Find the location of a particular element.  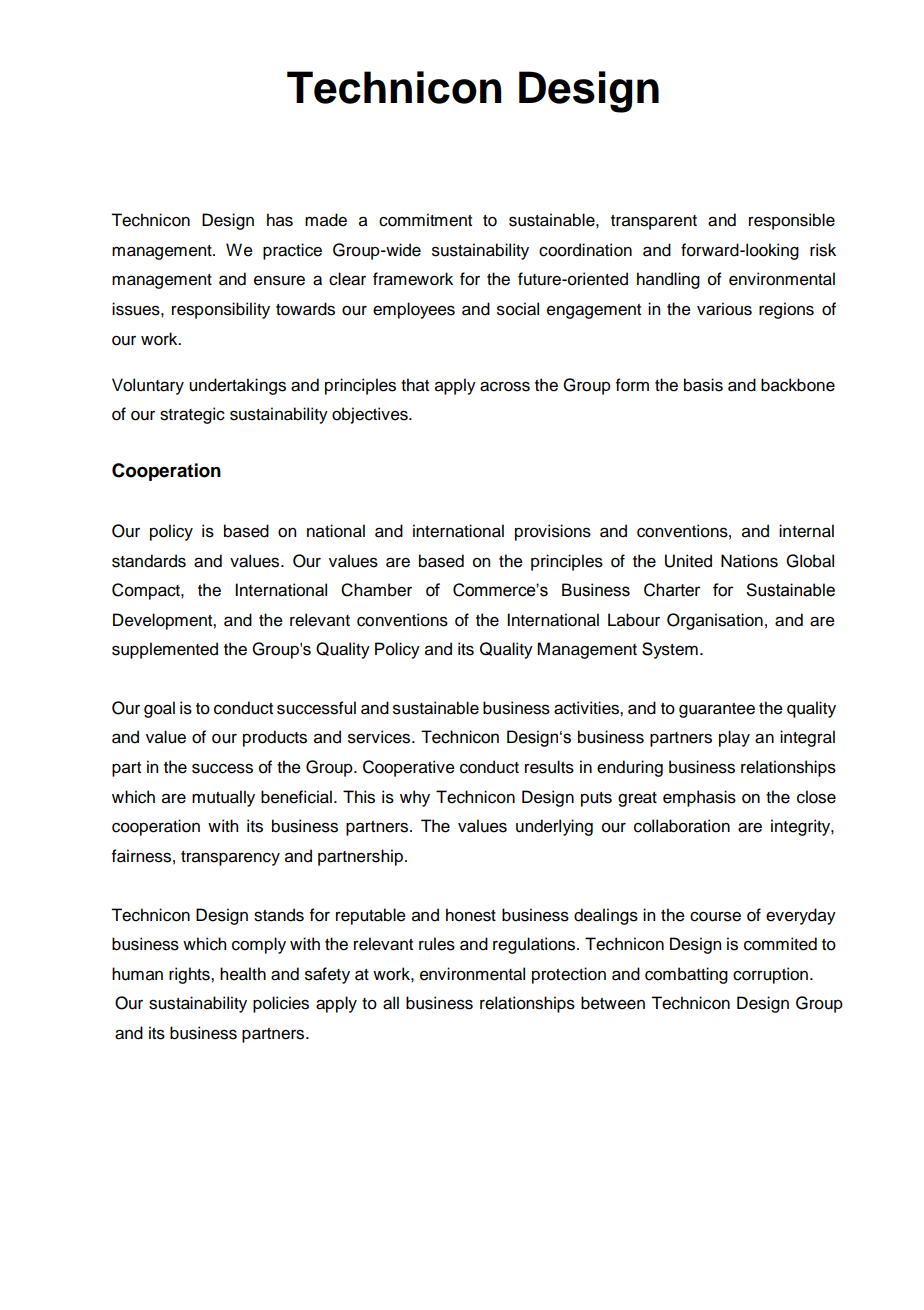

Compact is located at coordinates (147, 591).
